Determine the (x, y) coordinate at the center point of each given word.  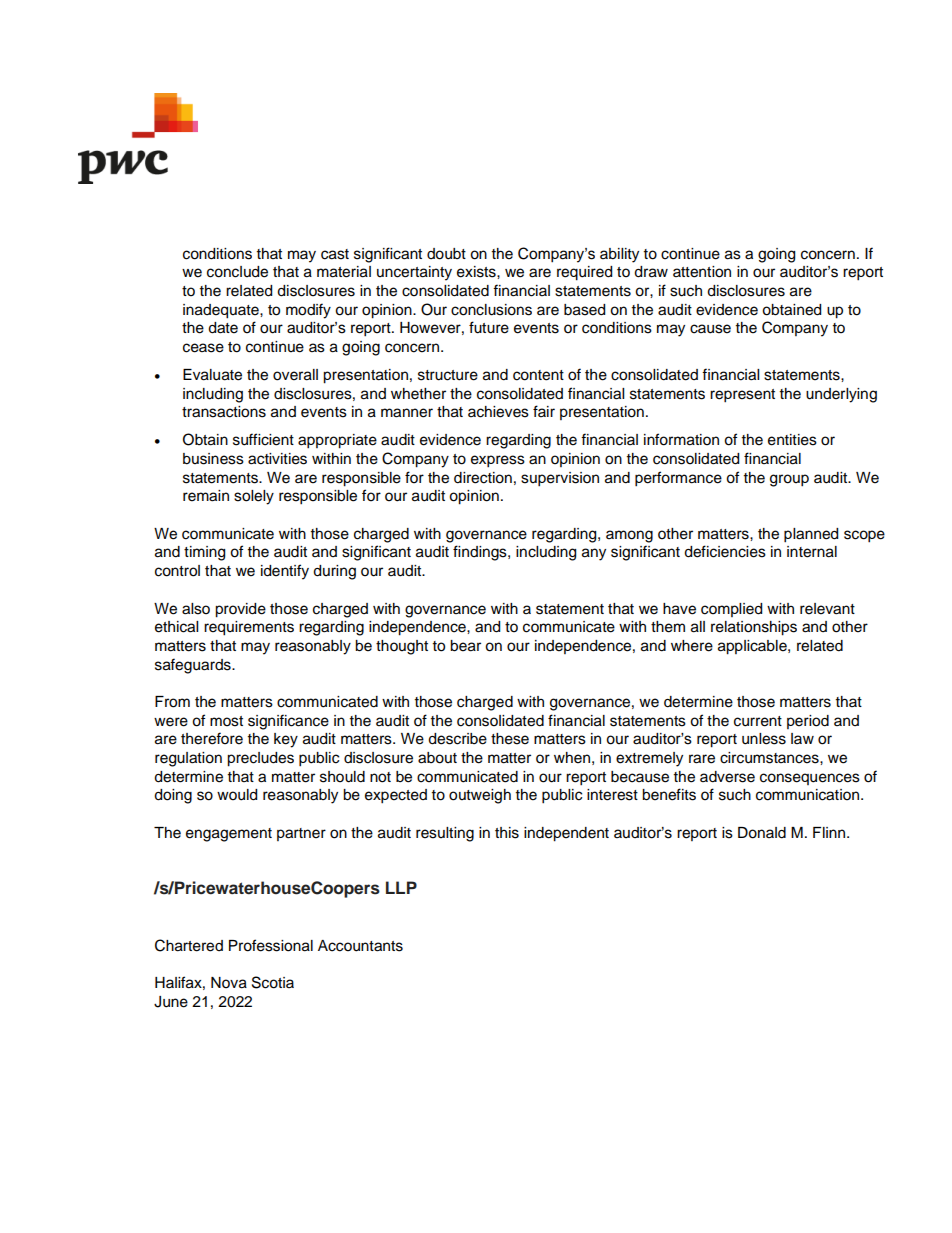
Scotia (273, 982)
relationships (754, 628)
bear (465, 646)
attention (702, 272)
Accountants (360, 946)
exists (477, 272)
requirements (249, 628)
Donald (762, 833)
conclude (237, 272)
